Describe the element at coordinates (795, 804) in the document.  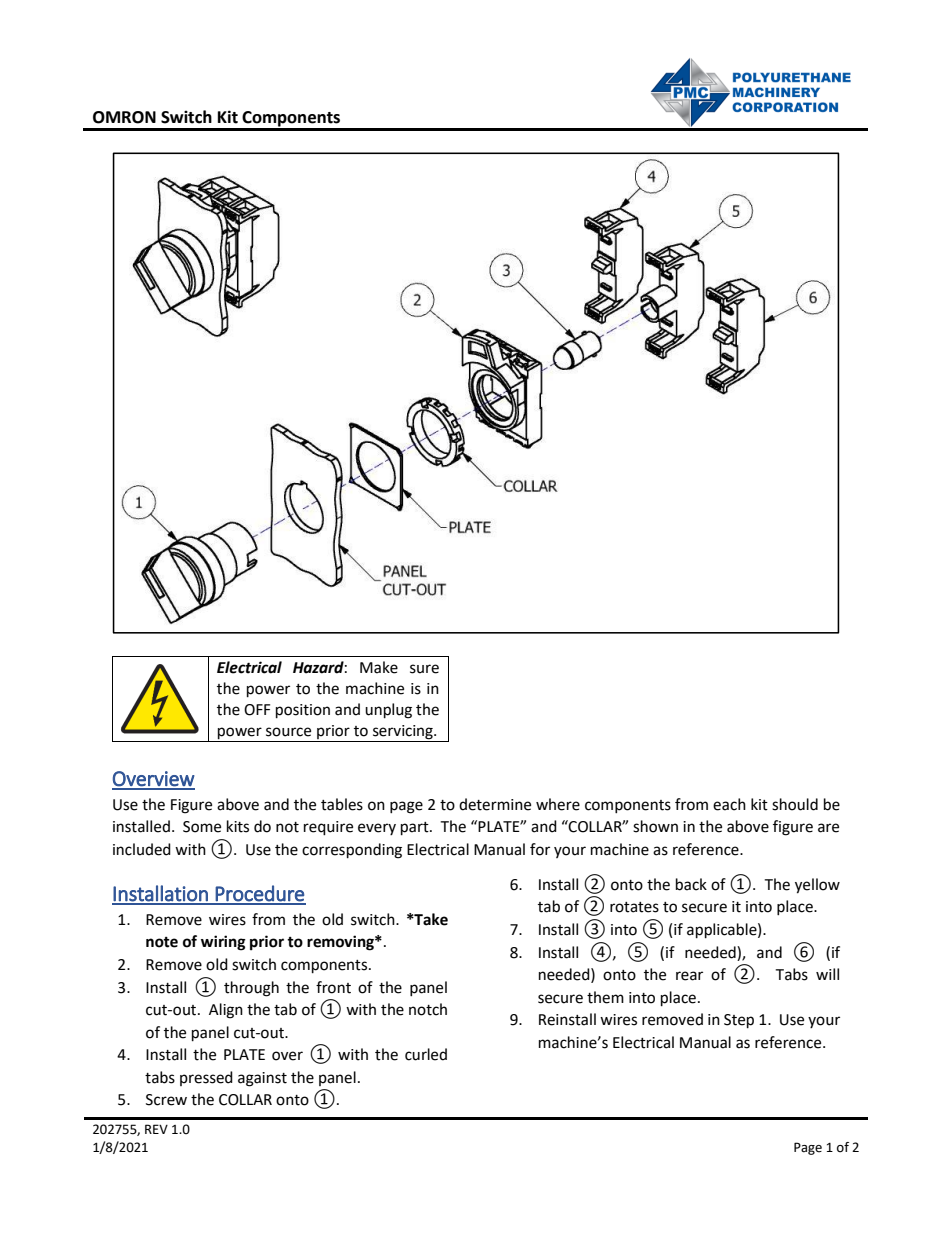
I see `should` at that location.
